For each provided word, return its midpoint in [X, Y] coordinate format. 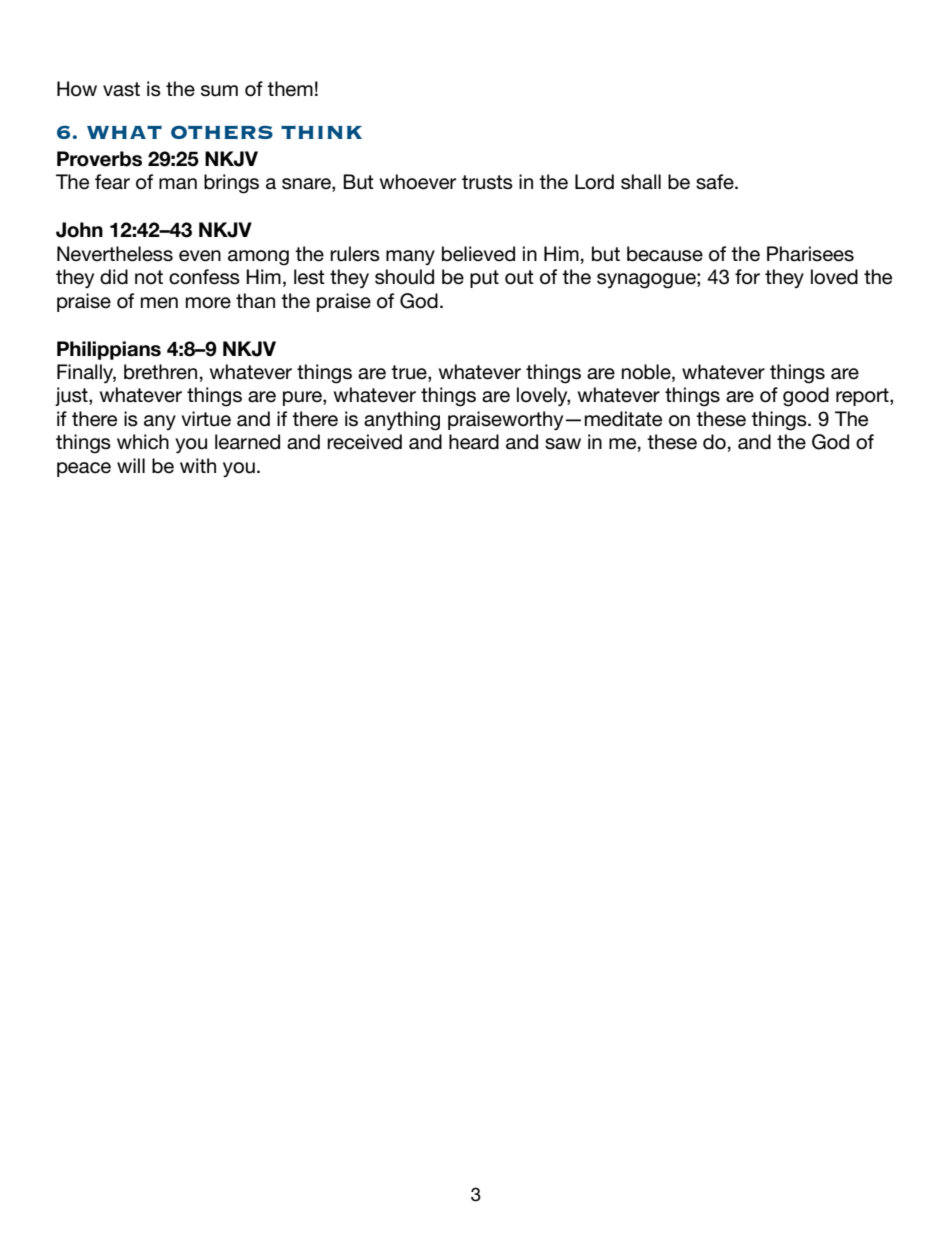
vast [121, 89]
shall [641, 182]
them [290, 89]
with [198, 465]
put [484, 279]
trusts [487, 182]
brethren [160, 372]
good [806, 397]
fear [112, 182]
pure [303, 398]
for [747, 277]
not [149, 277]
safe [716, 182]
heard [474, 442]
